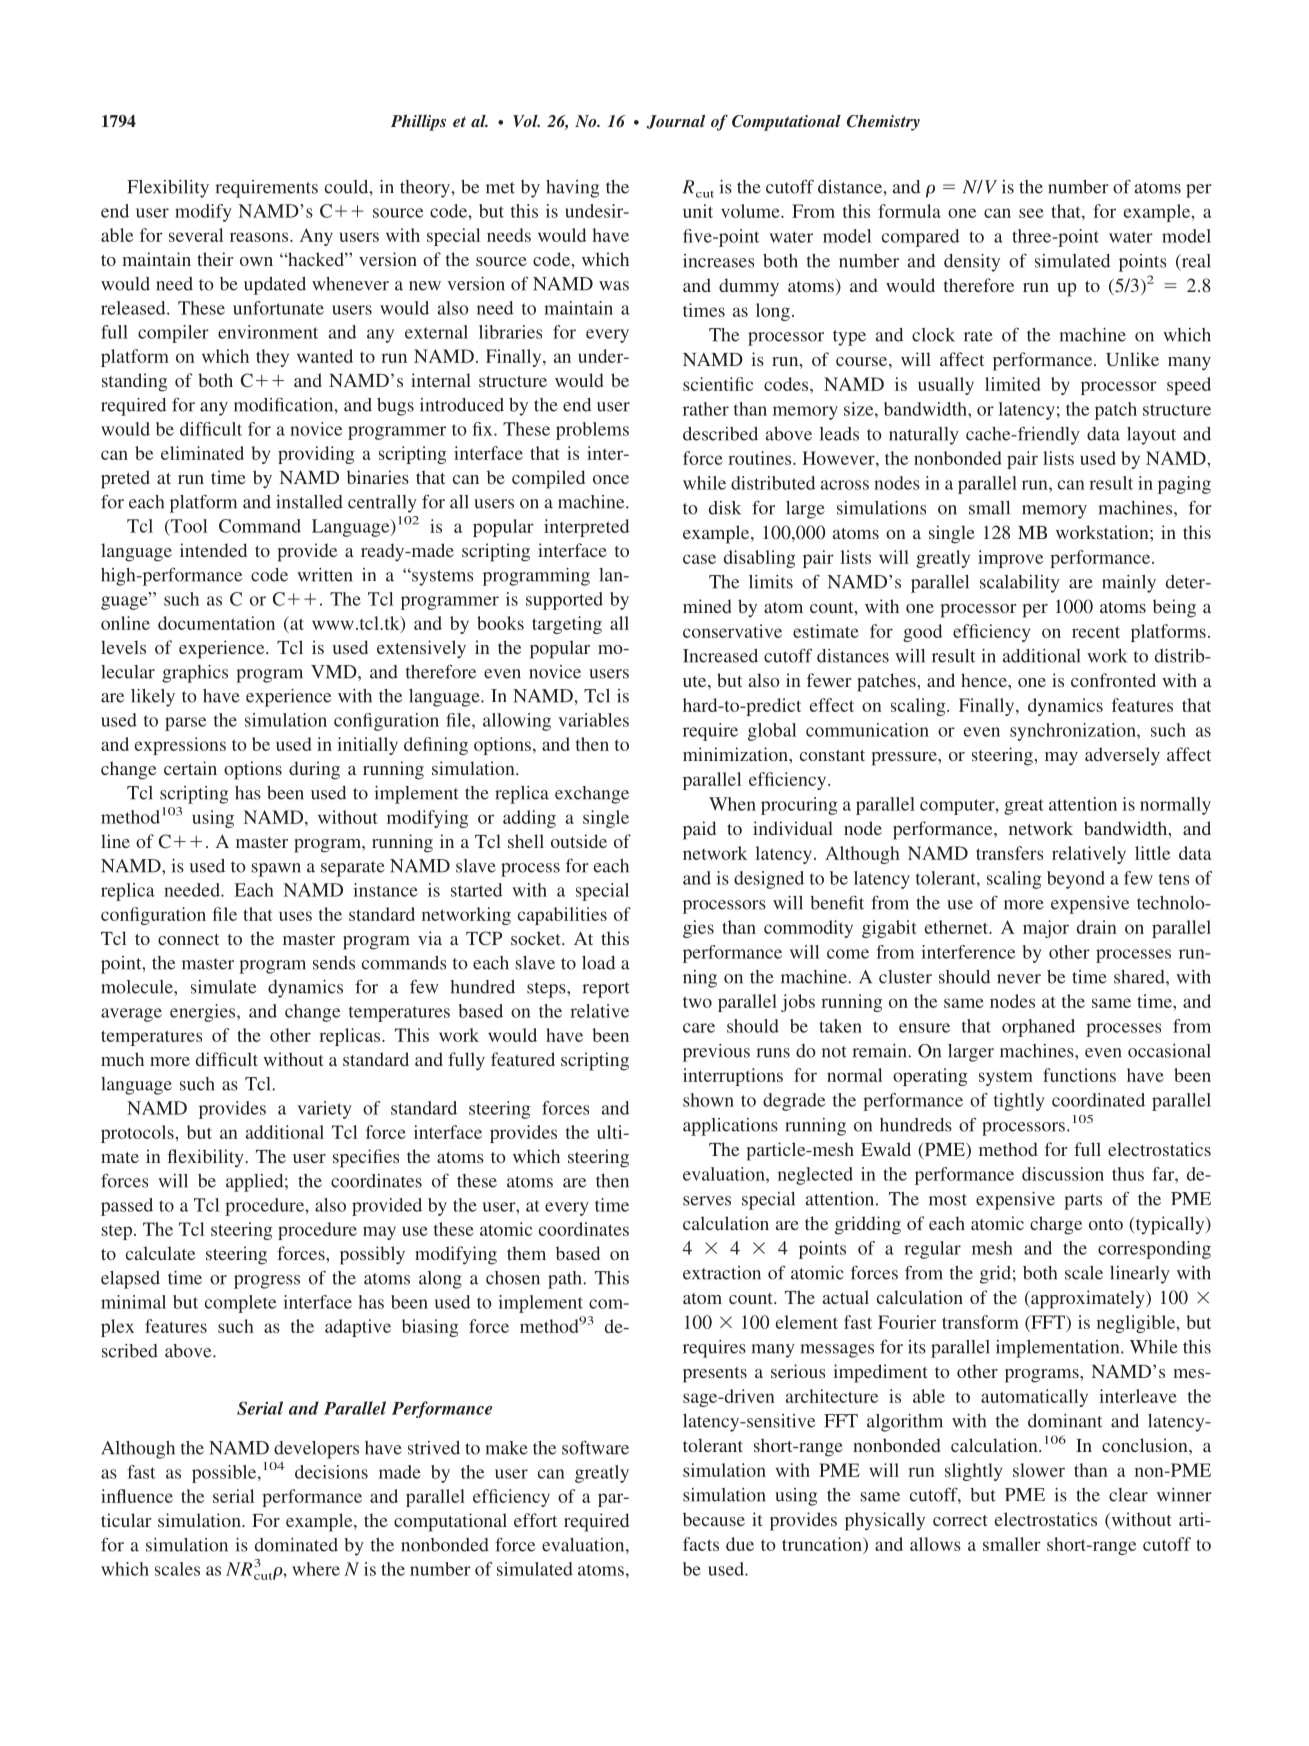  I want to click on see, so click(1031, 213).
